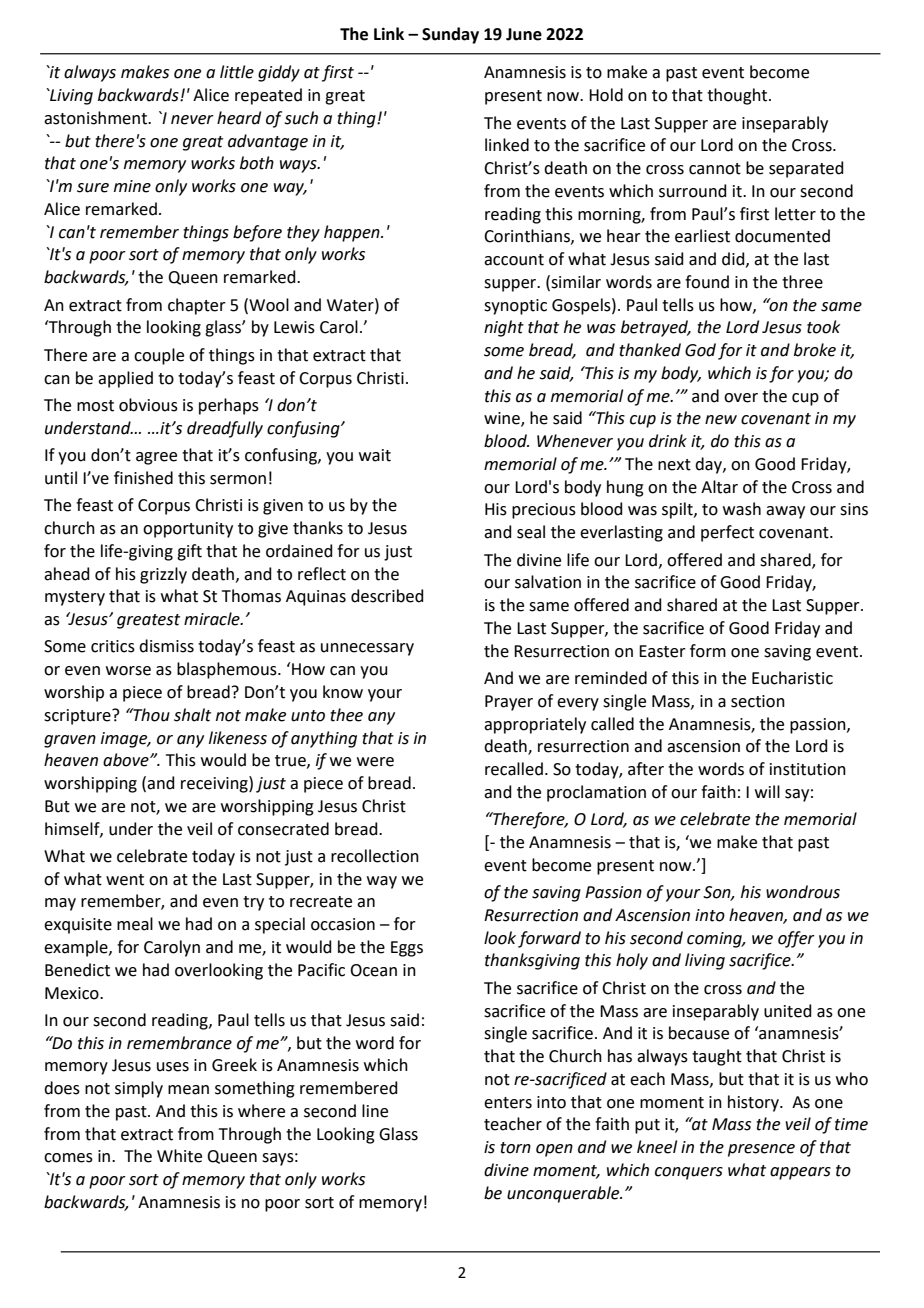  I want to click on dismiss, so click(166, 646).
